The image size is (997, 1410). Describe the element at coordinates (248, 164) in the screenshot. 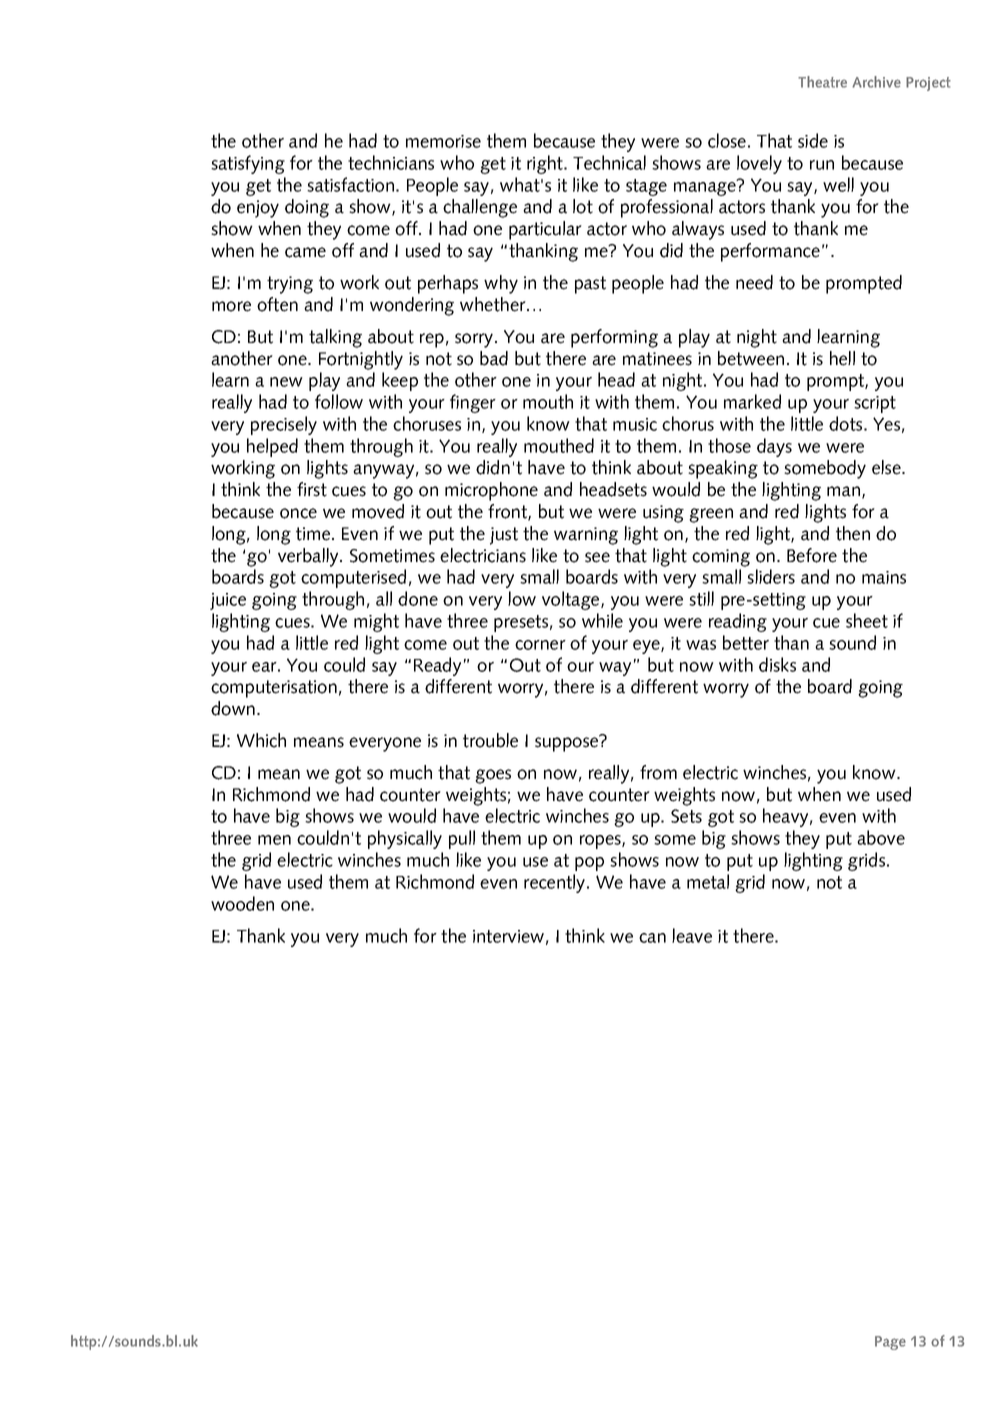

I see `satisfying` at that location.
